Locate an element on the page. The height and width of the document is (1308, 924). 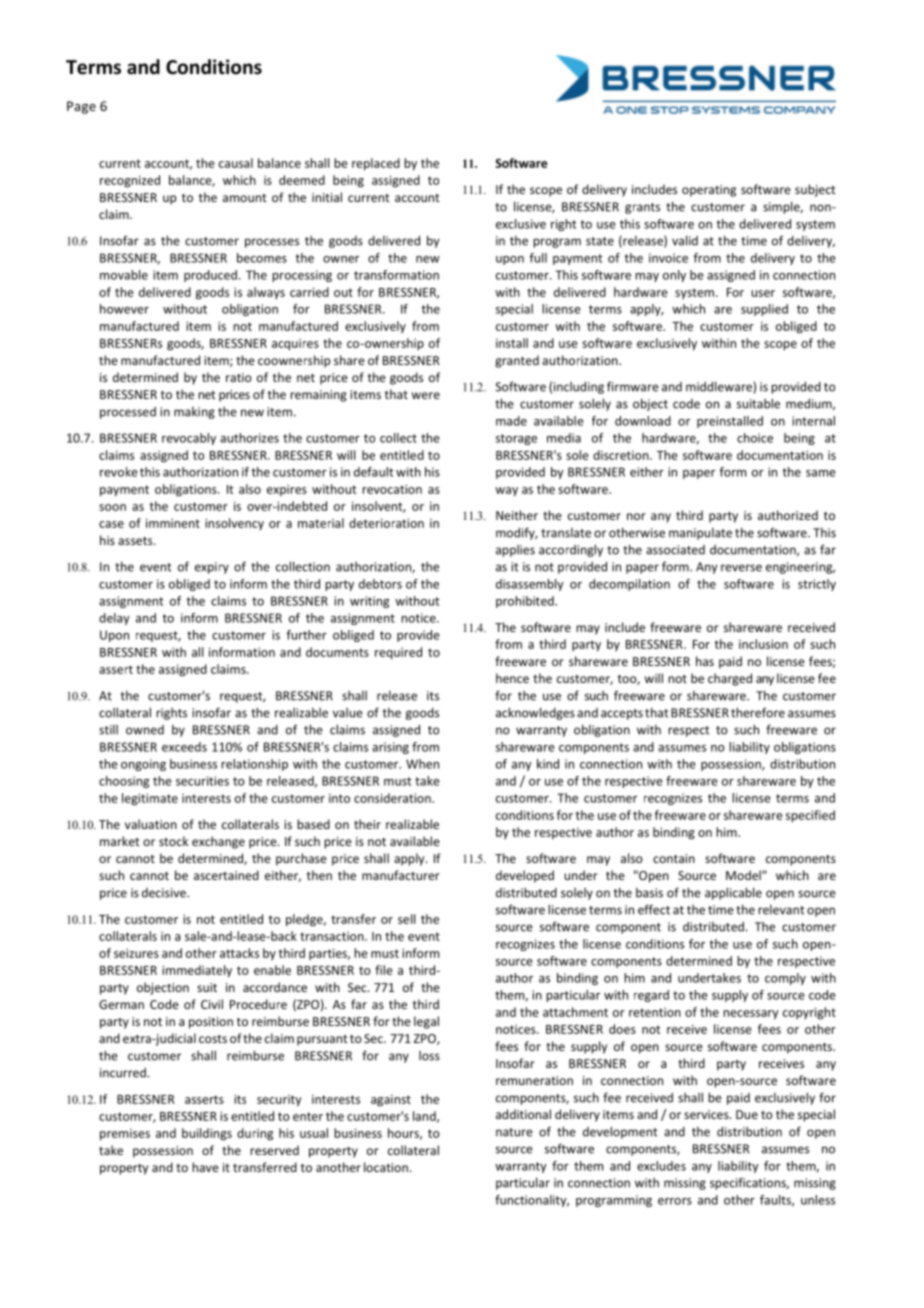
charged is located at coordinates (730, 679).
